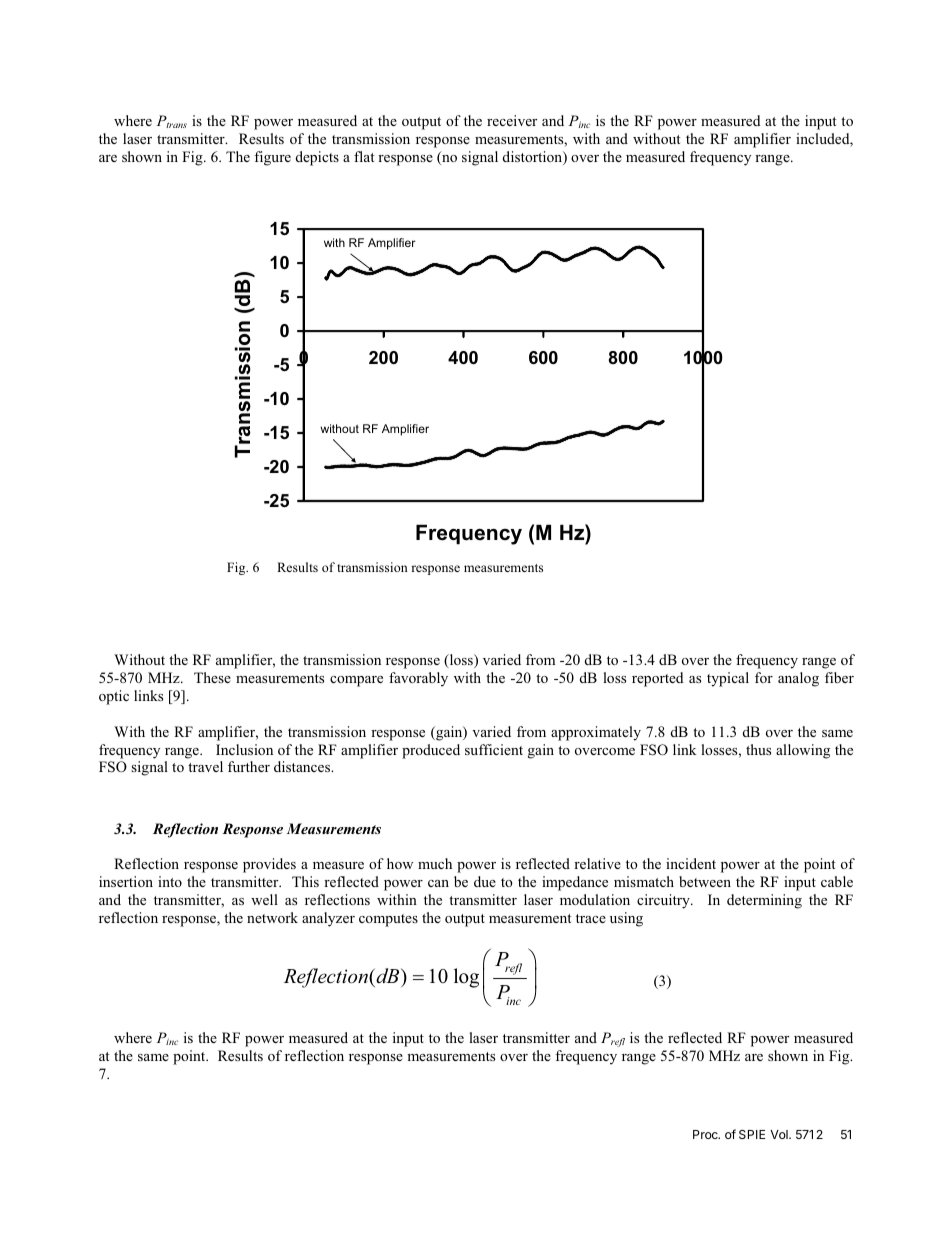 The height and width of the screenshot is (1233, 952). I want to click on network, so click(272, 917).
